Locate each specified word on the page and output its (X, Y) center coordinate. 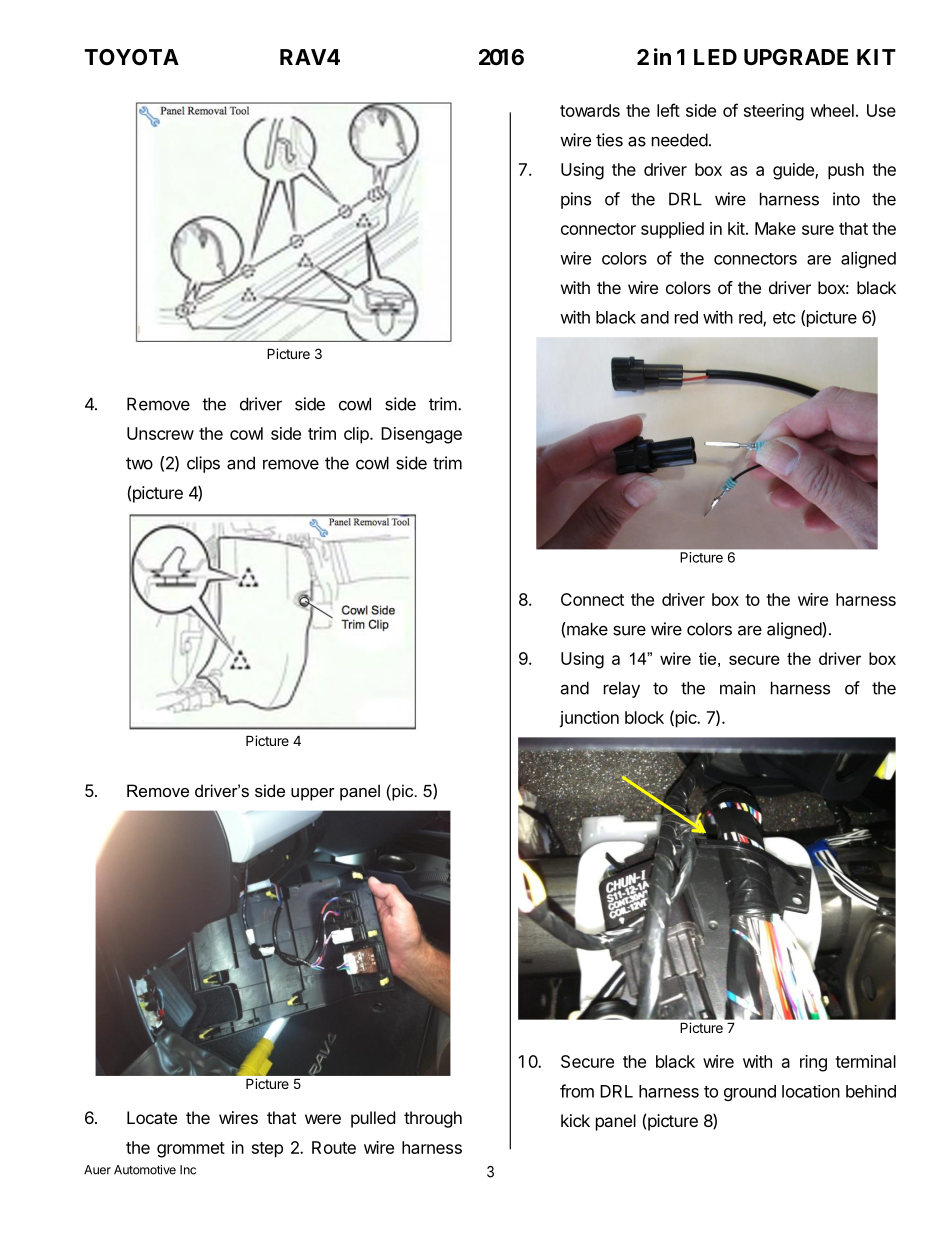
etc (784, 318)
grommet (191, 1150)
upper (313, 794)
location (811, 1091)
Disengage (421, 435)
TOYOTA (131, 57)
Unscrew (160, 433)
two (139, 463)
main (737, 688)
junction (589, 719)
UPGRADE (796, 57)
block (644, 717)
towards (590, 110)
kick (575, 1120)
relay (622, 689)
